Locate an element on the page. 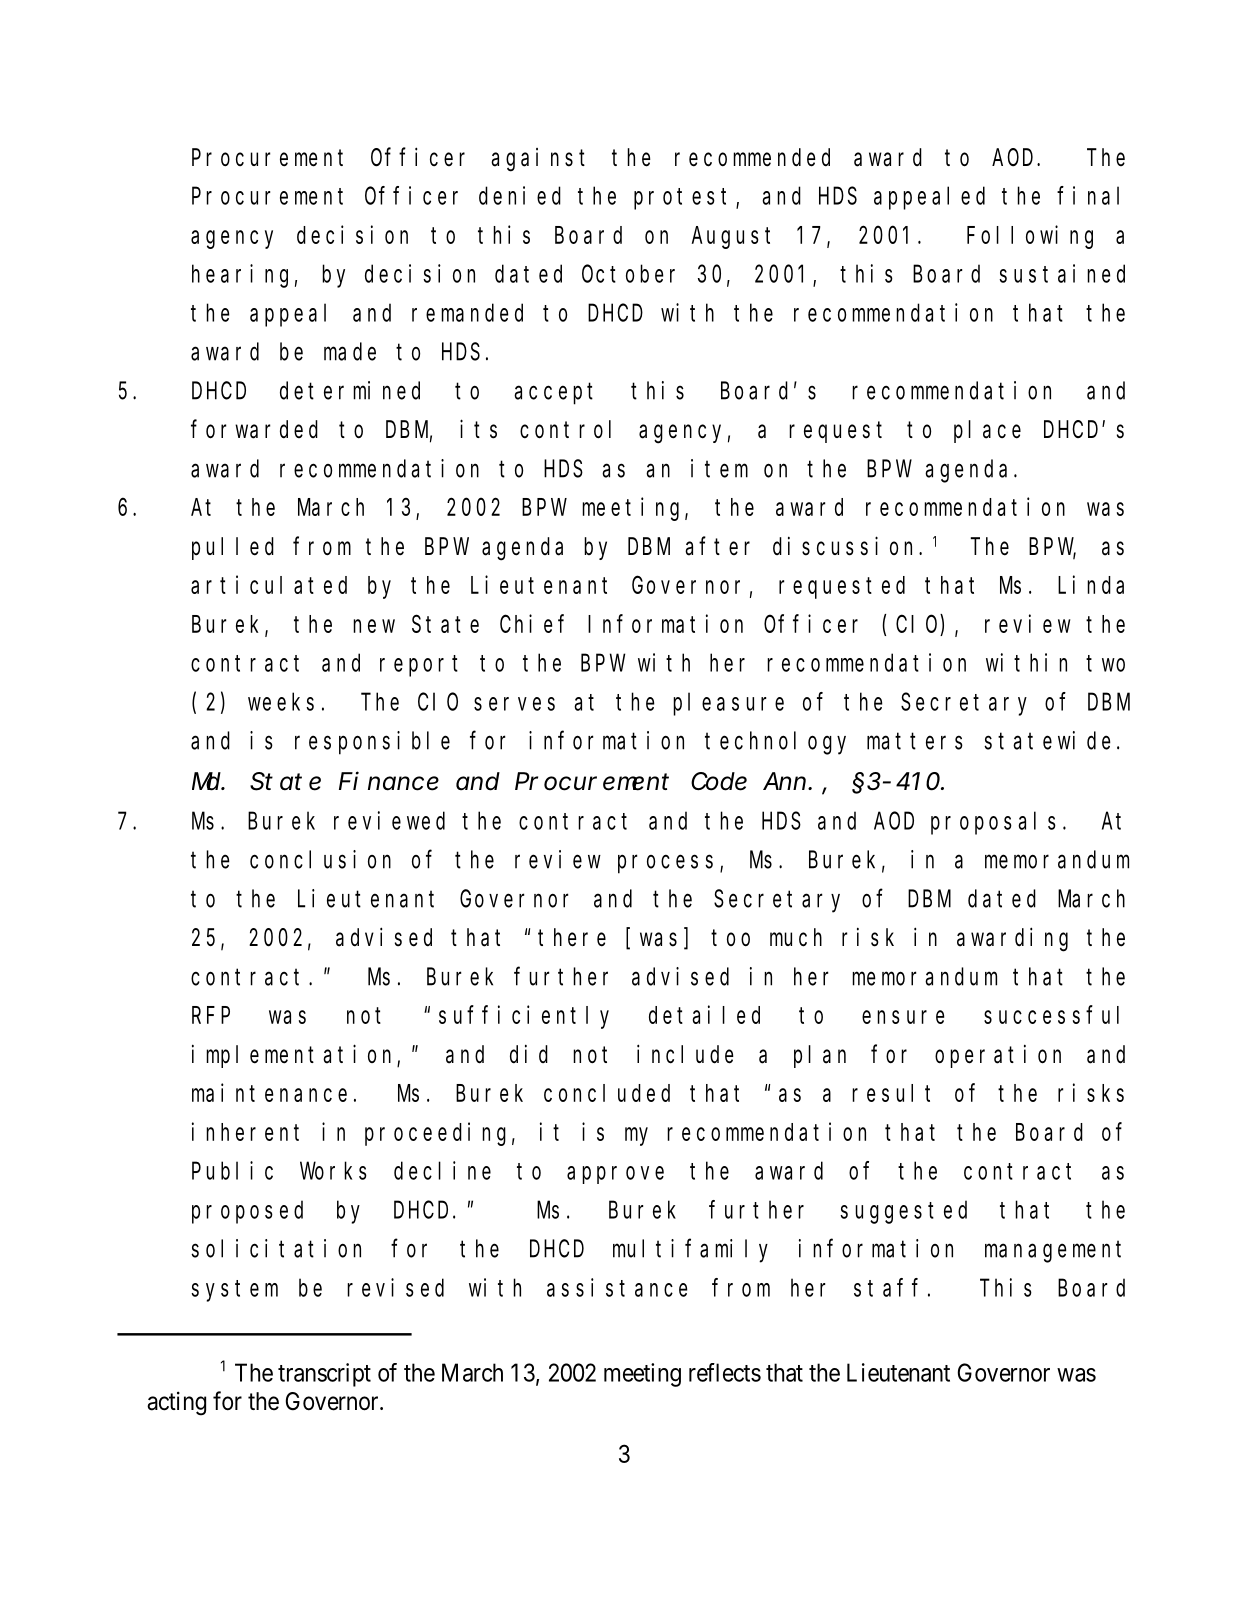 The image size is (1248, 1615). hearing is located at coordinates (240, 276).
